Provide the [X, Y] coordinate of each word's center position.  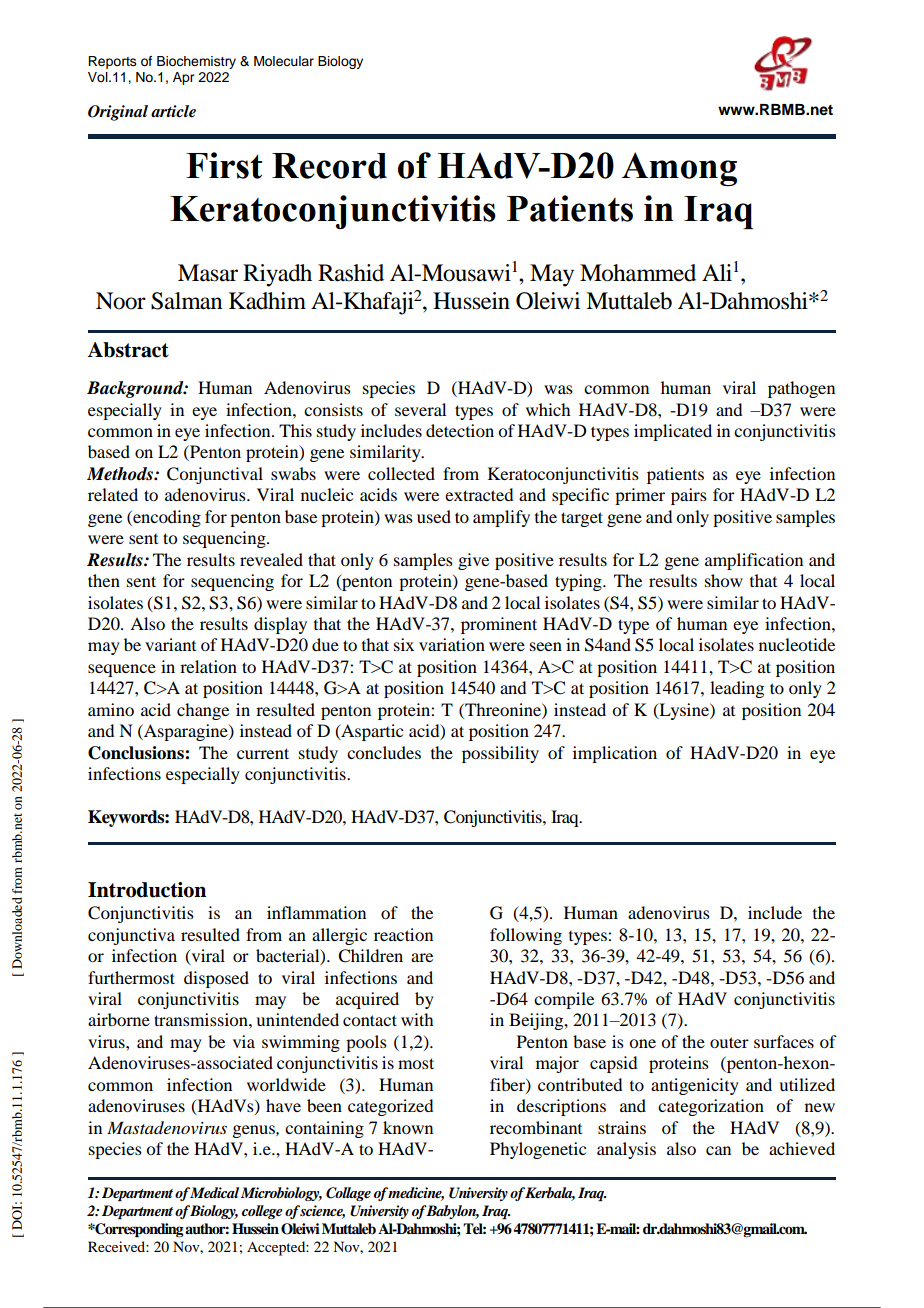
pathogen [801, 389]
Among [679, 169]
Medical [214, 1192]
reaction [403, 934]
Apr [183, 78]
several [420, 409]
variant [170, 644]
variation [452, 644]
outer [729, 1042]
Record [329, 166]
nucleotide [797, 644]
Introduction [147, 890]
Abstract [128, 350]
